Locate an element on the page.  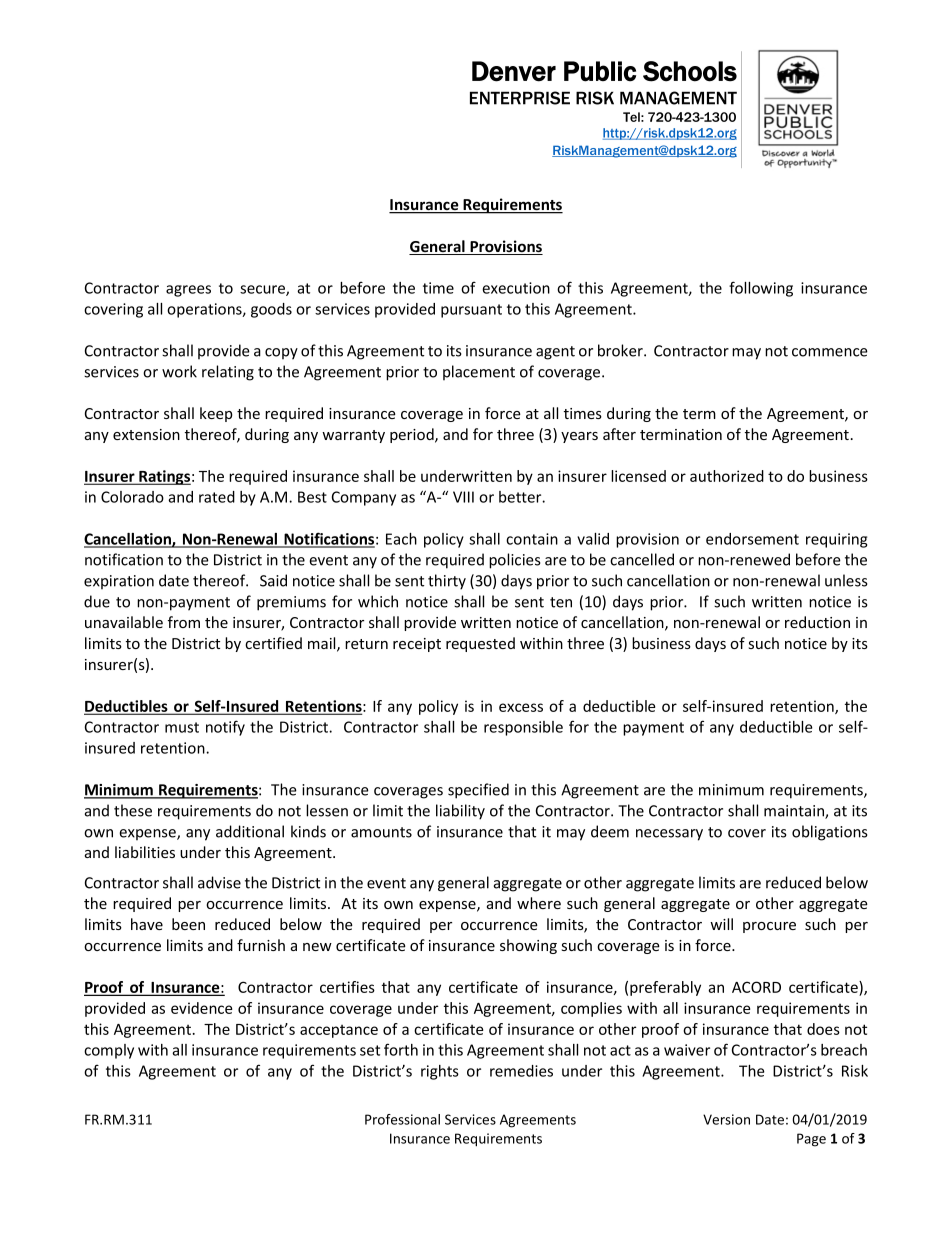
rights is located at coordinates (440, 1072).
